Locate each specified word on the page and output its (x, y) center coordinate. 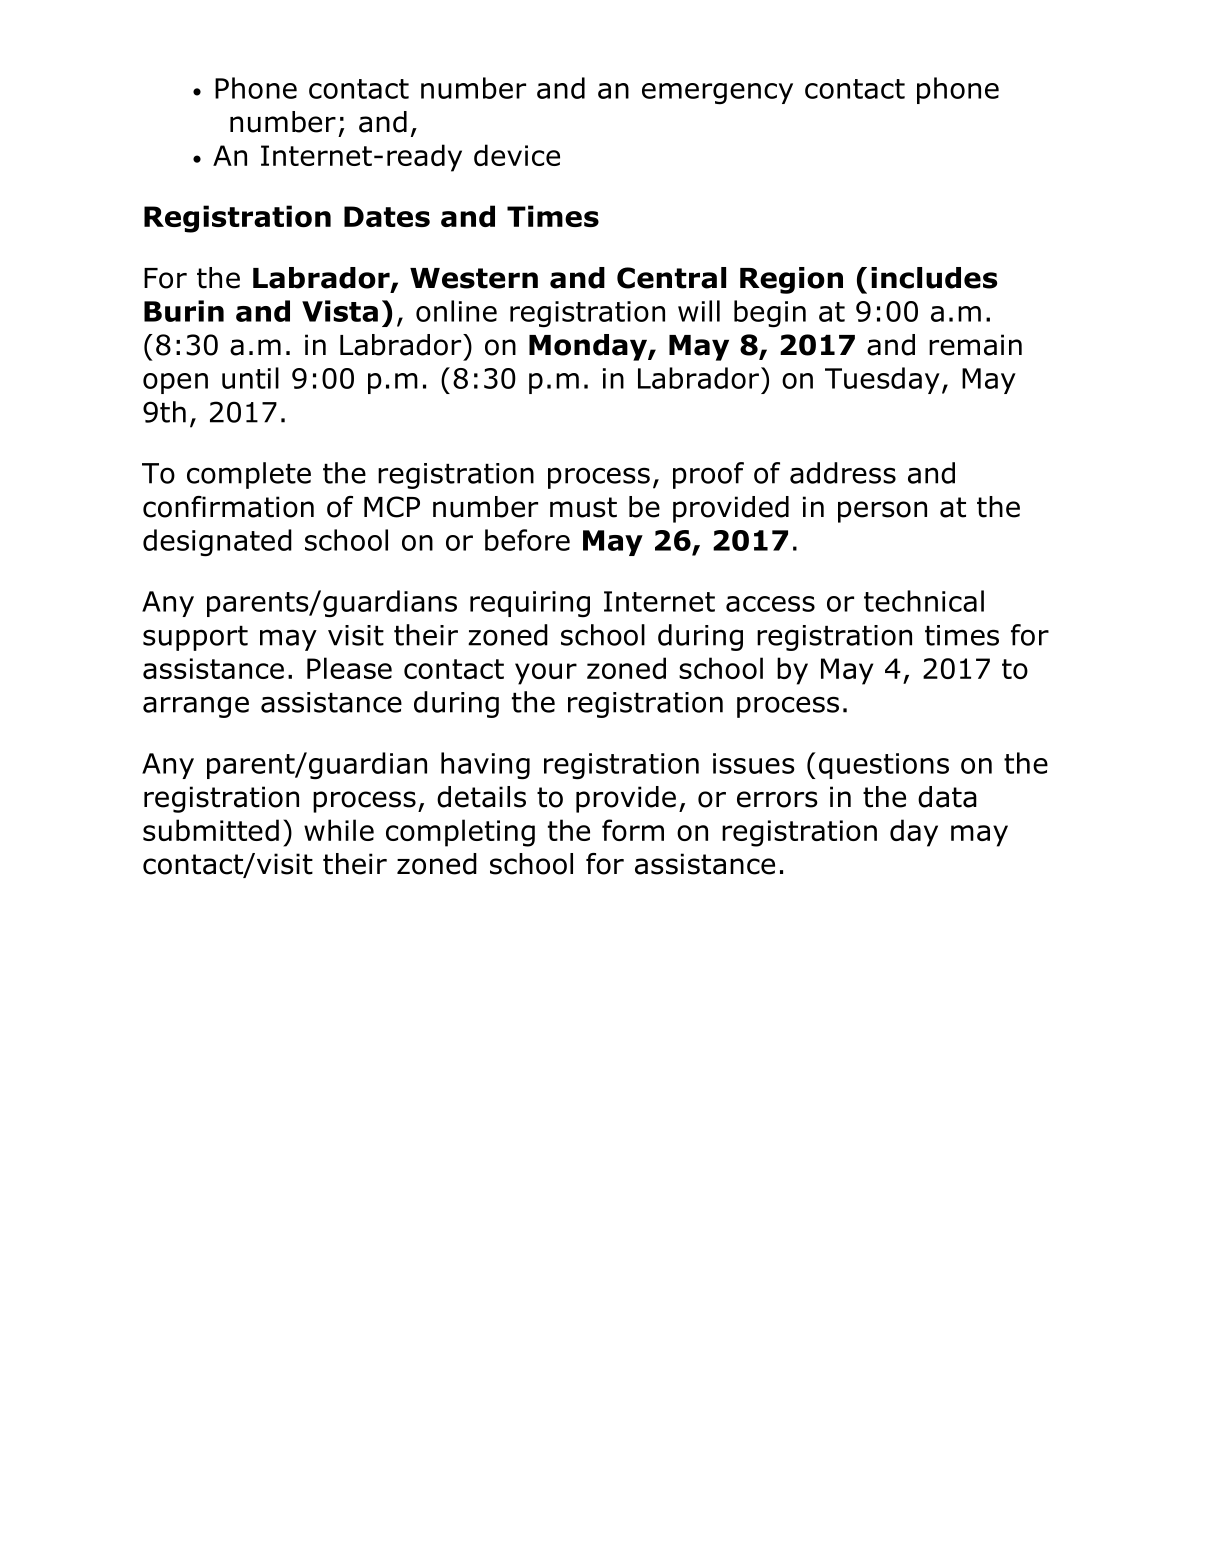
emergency (717, 94)
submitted (211, 830)
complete (249, 475)
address (843, 473)
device (517, 155)
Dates (387, 216)
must (583, 507)
